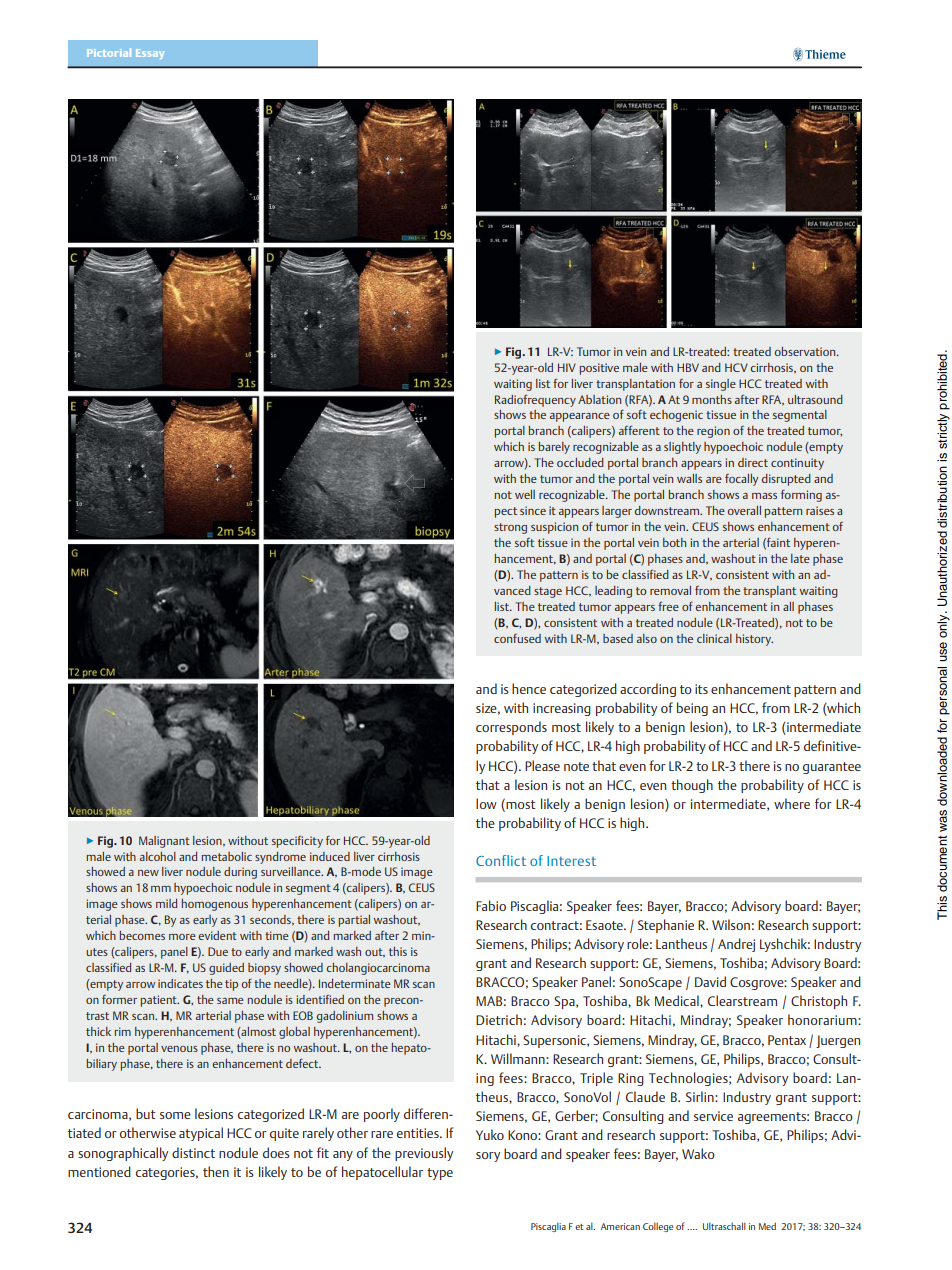 The height and width of the screenshot is (1270, 952). Describe the element at coordinates (109, 52) in the screenshot. I see `Pictorial` at that location.
